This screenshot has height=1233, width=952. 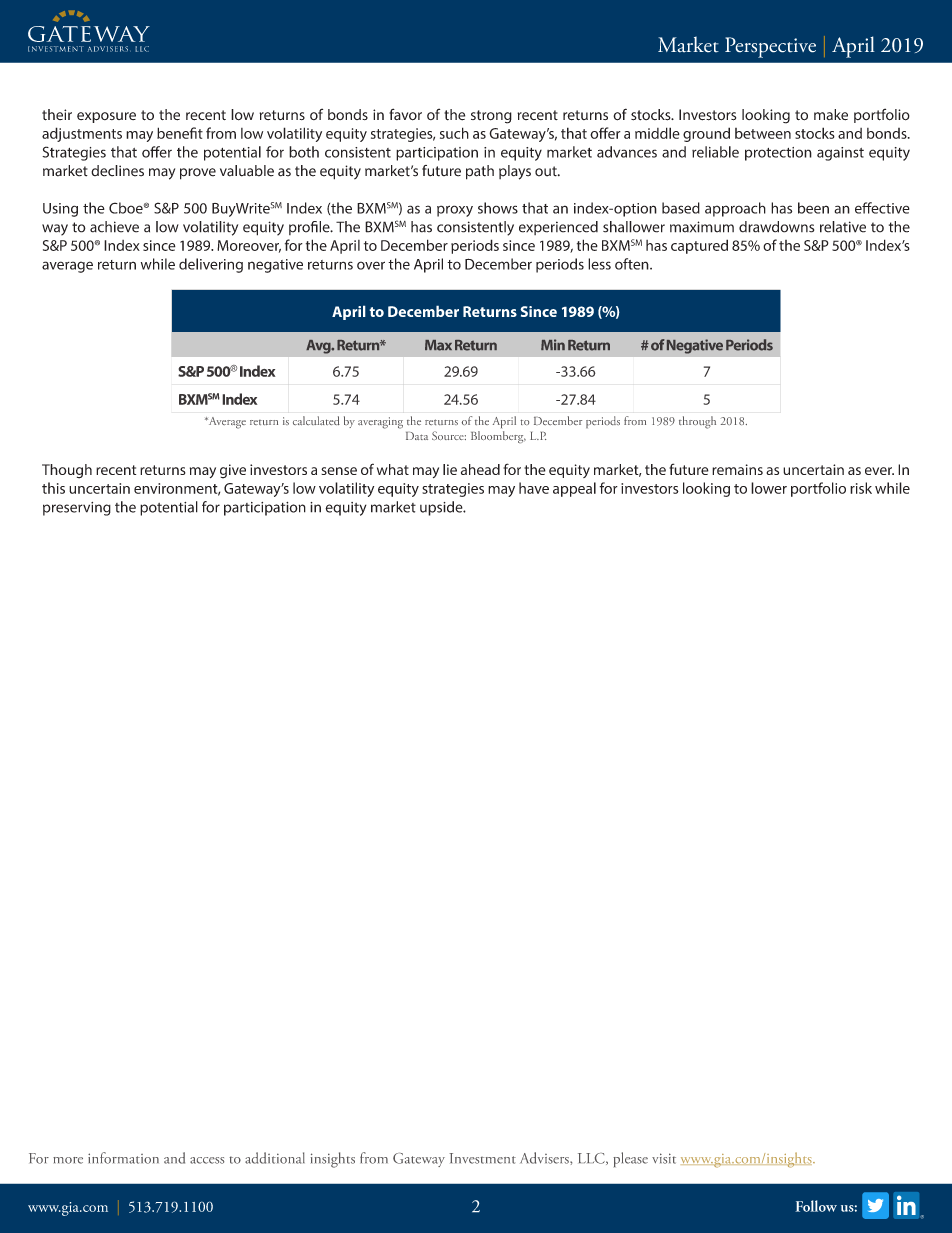 I want to click on give, so click(x=233, y=471).
